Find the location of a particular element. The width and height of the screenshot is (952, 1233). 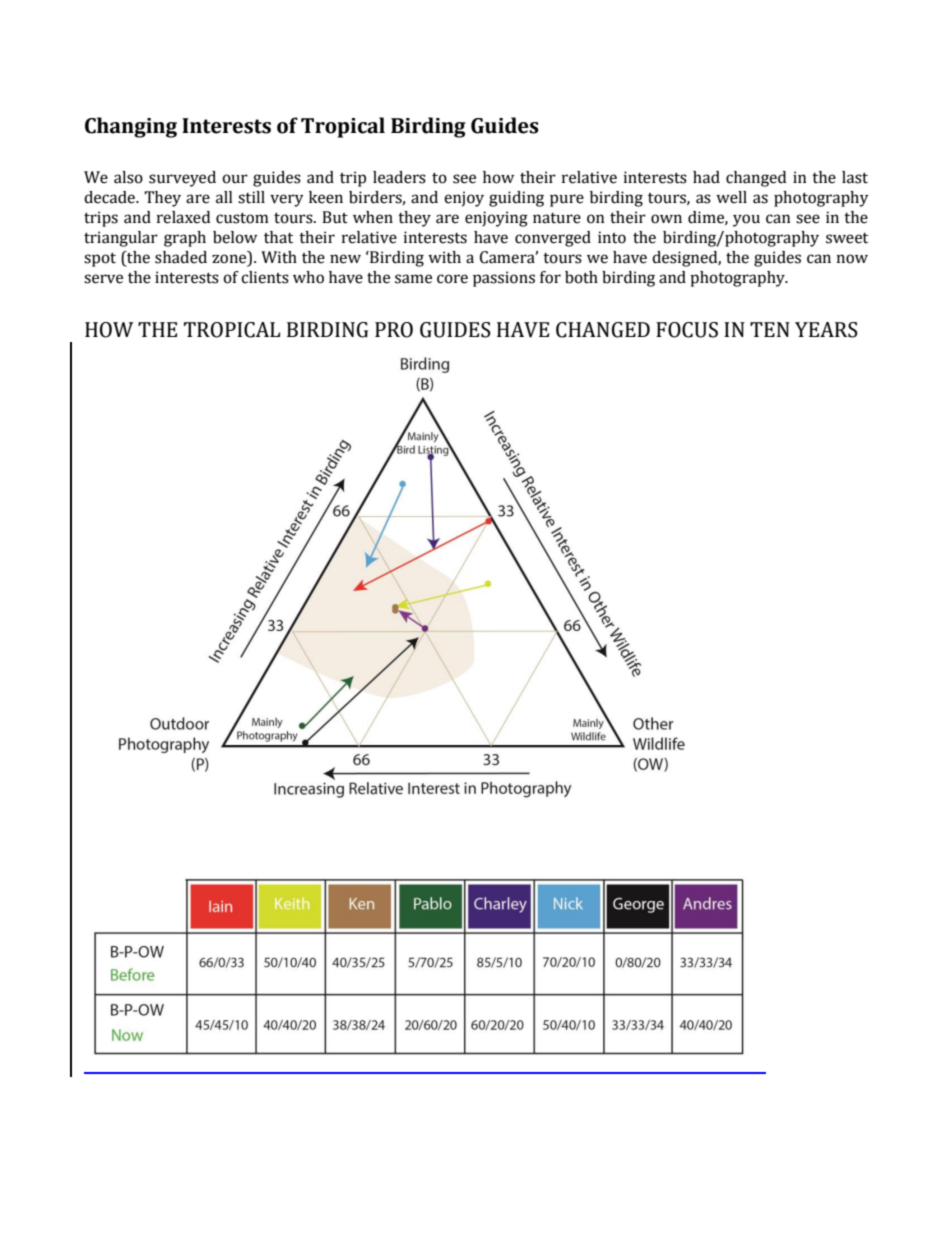

guiding is located at coordinates (516, 199).
